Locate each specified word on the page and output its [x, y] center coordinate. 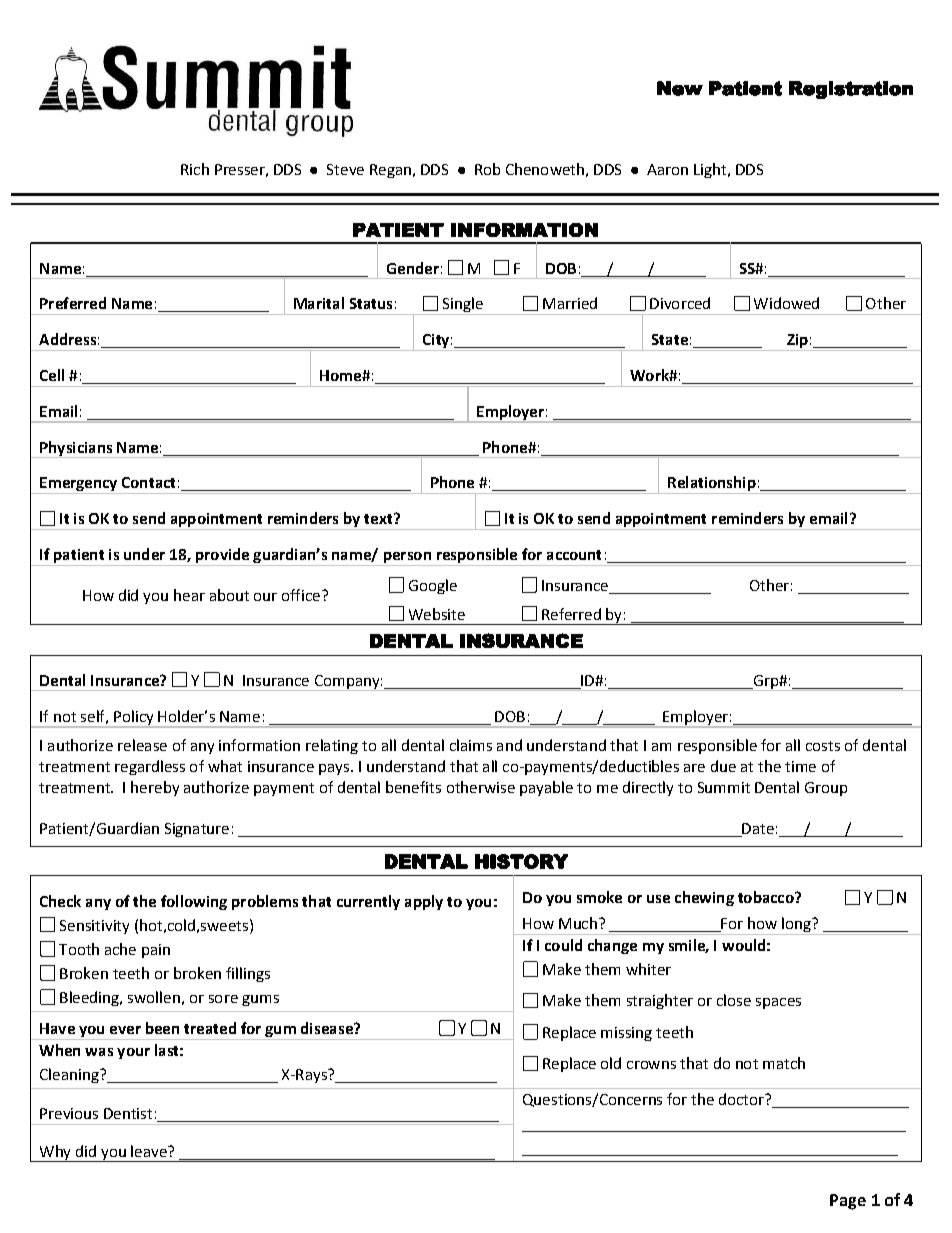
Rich [195, 169]
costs [823, 746]
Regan [390, 171]
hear [189, 595]
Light [710, 170]
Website [437, 614]
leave [150, 1151]
